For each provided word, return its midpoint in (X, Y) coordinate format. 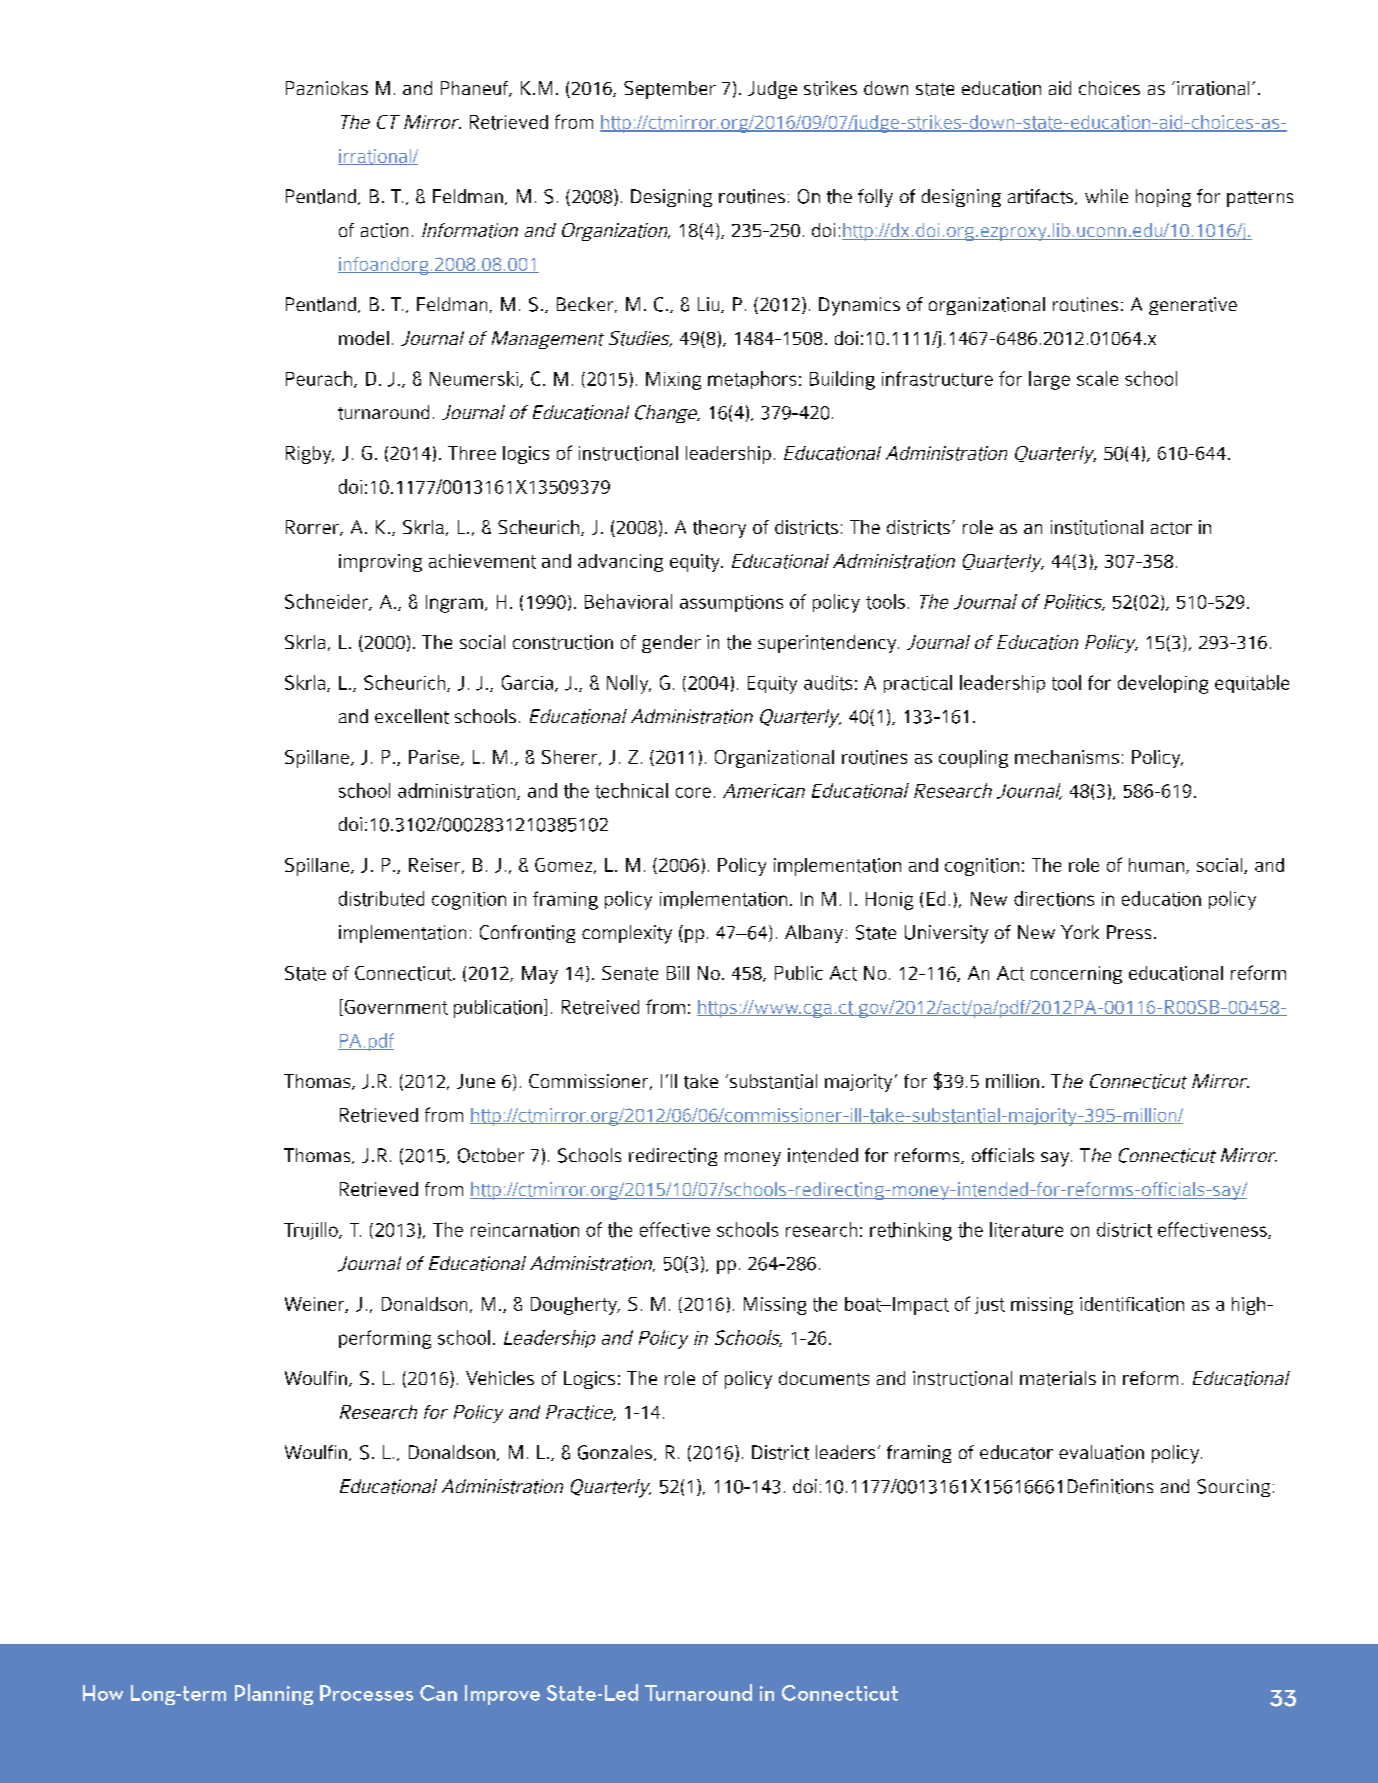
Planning (274, 1694)
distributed (381, 899)
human (1156, 865)
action (384, 230)
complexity (627, 934)
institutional (1097, 527)
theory (719, 529)
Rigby (310, 455)
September (670, 90)
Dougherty (575, 1306)
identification (1132, 1304)
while (1106, 196)
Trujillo (312, 1231)
